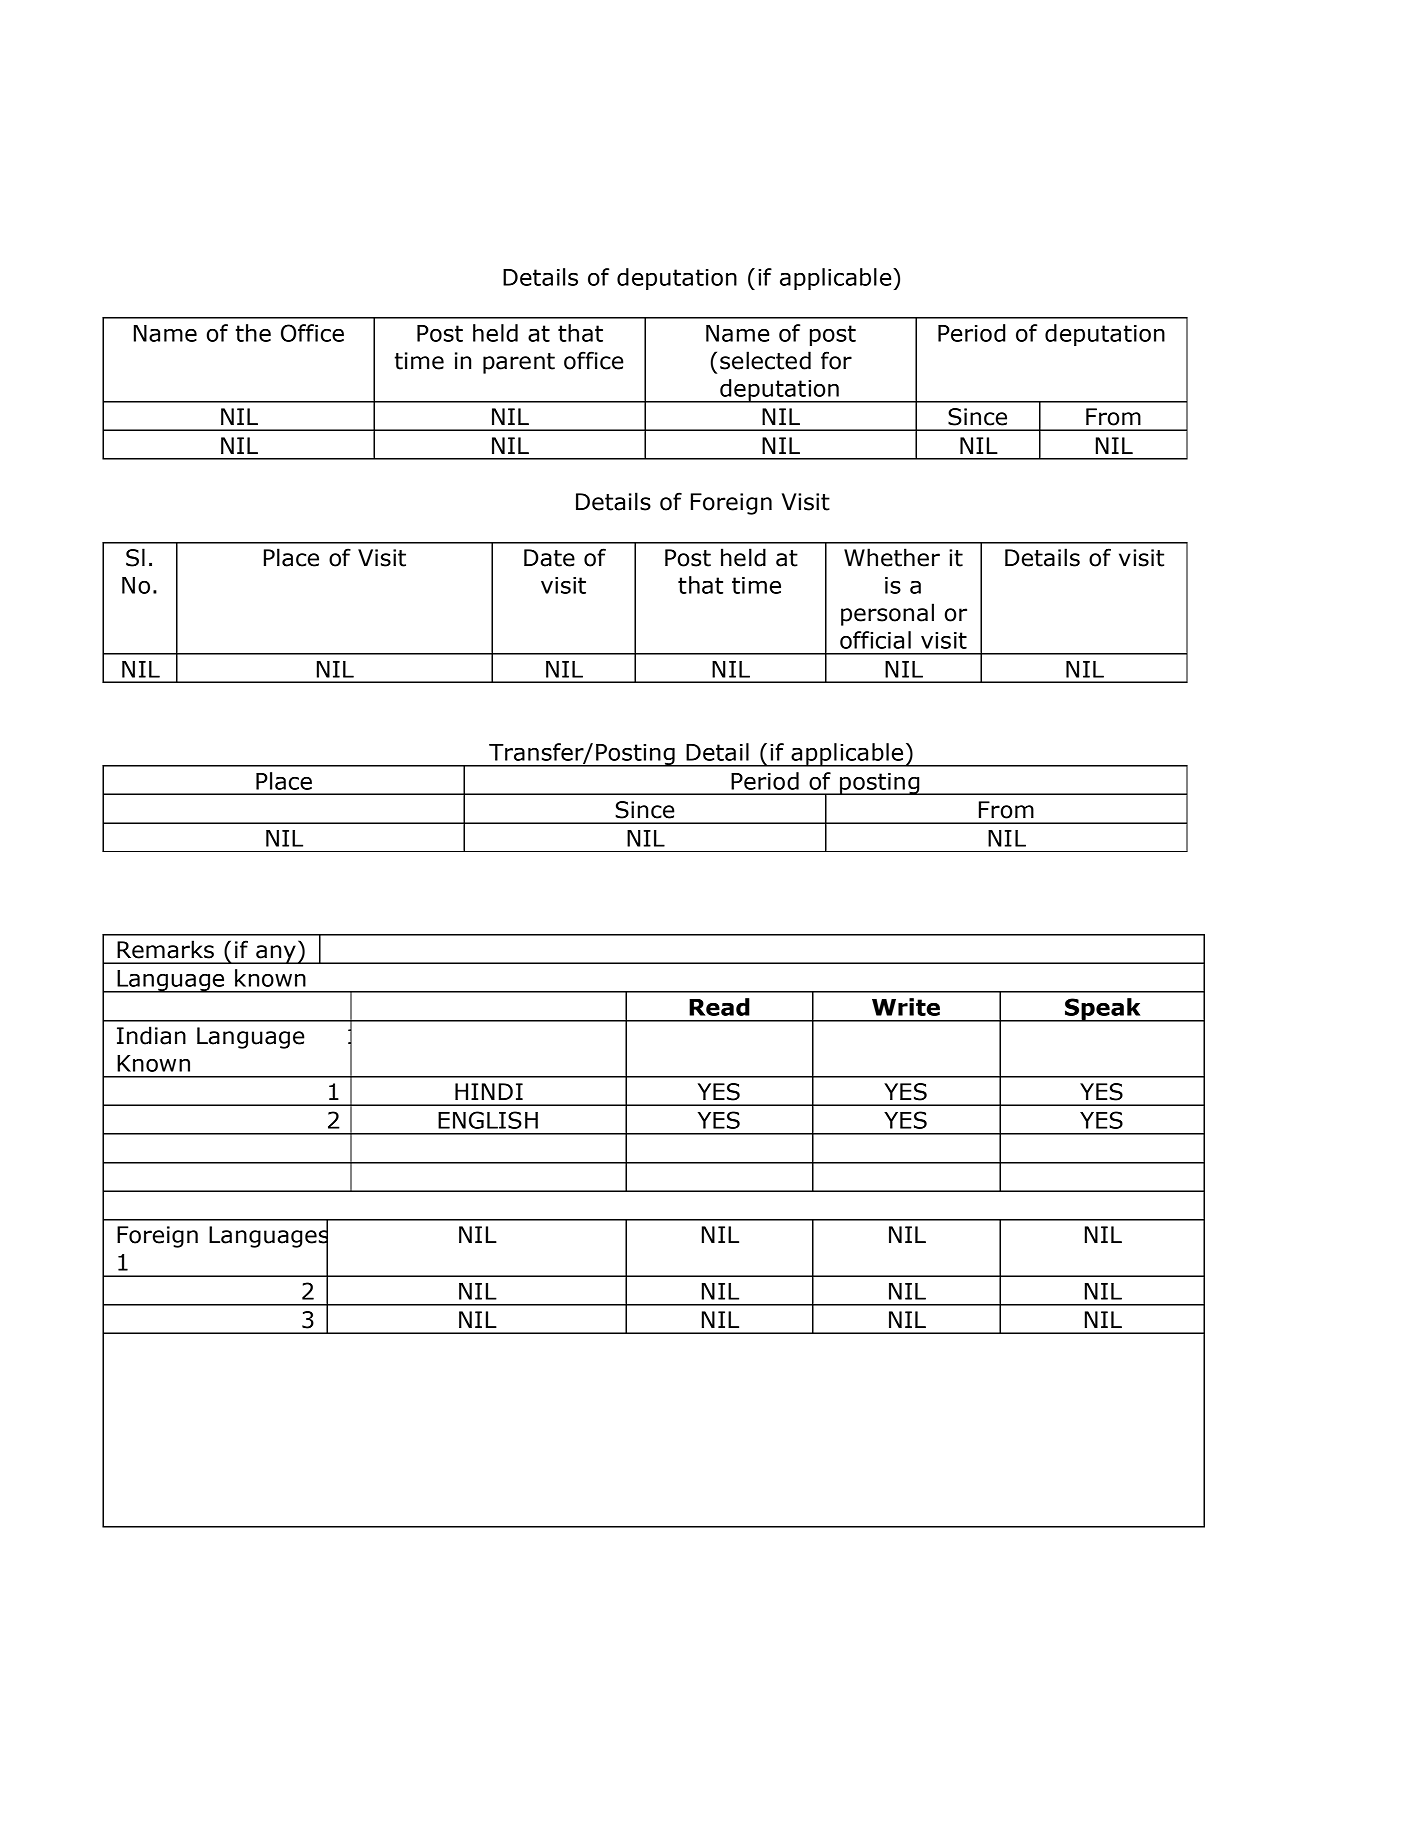 This document has width=1423, height=1841. What do you see at coordinates (892, 557) in the document?
I see `Whether` at bounding box center [892, 557].
